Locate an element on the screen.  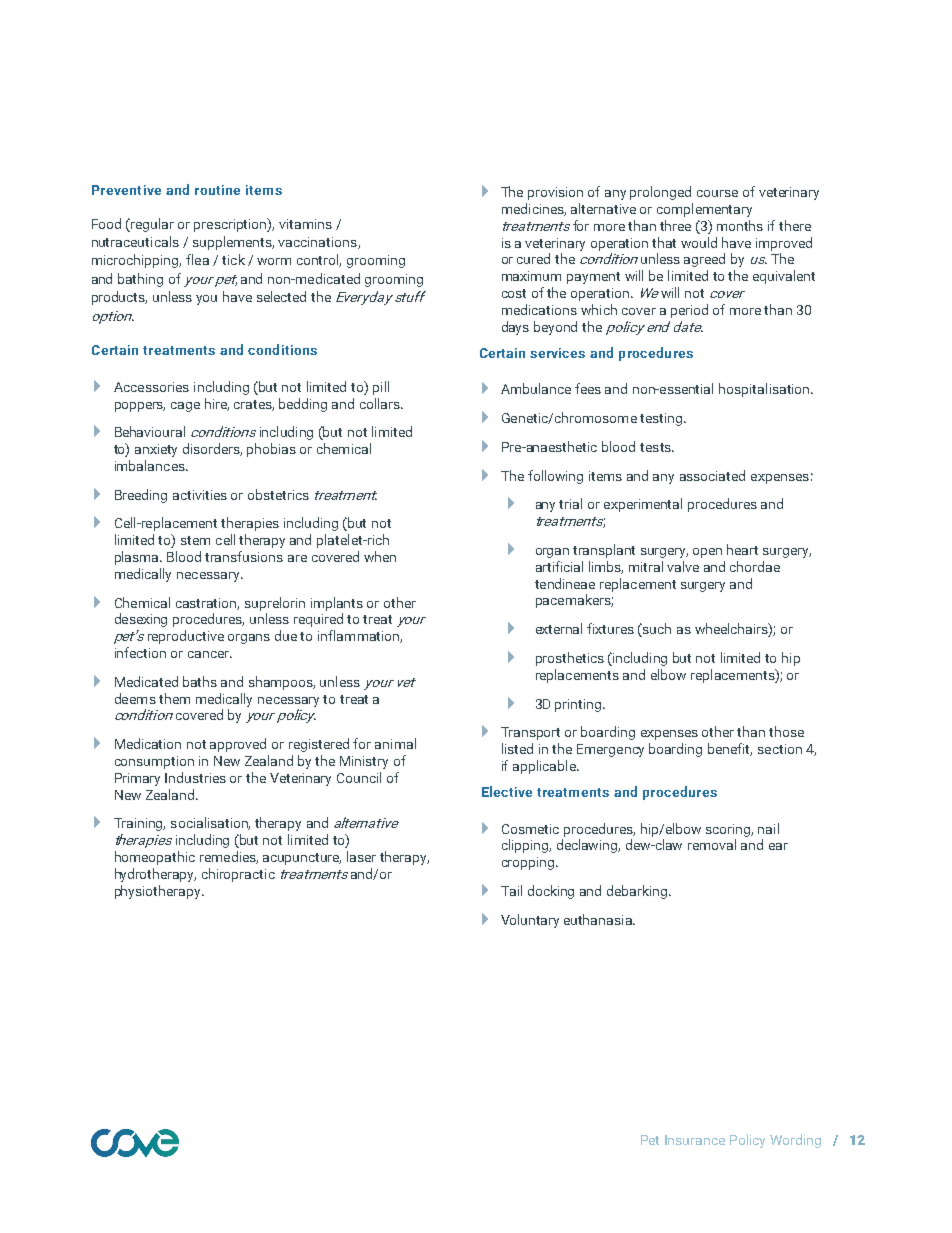
Elective is located at coordinates (507, 791).
